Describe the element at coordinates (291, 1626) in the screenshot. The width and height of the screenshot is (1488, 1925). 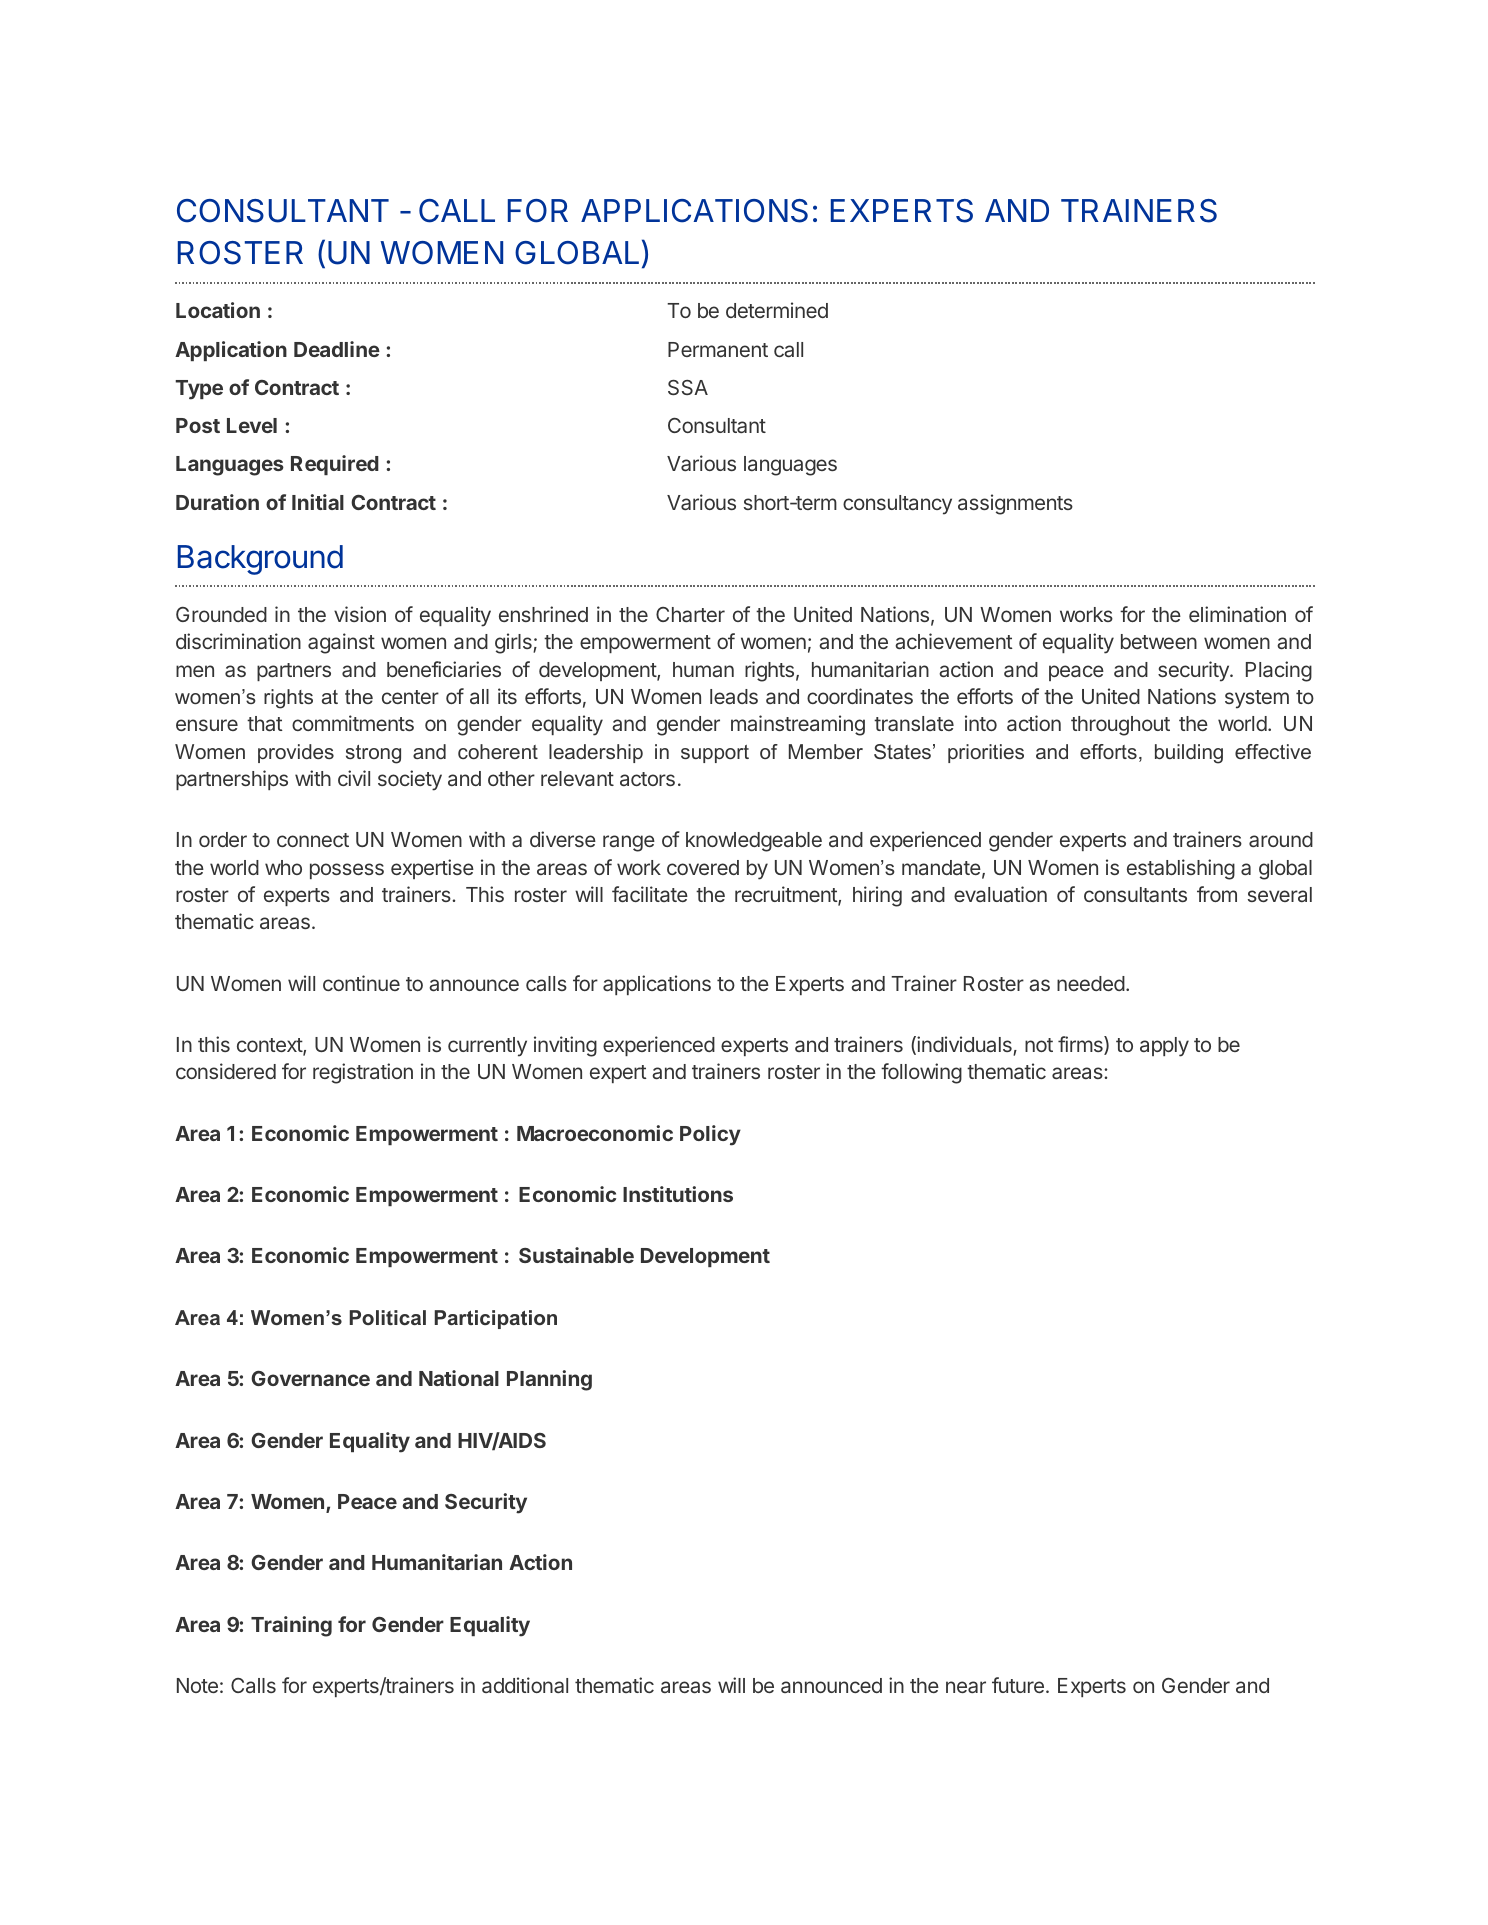
I see `Training` at that location.
